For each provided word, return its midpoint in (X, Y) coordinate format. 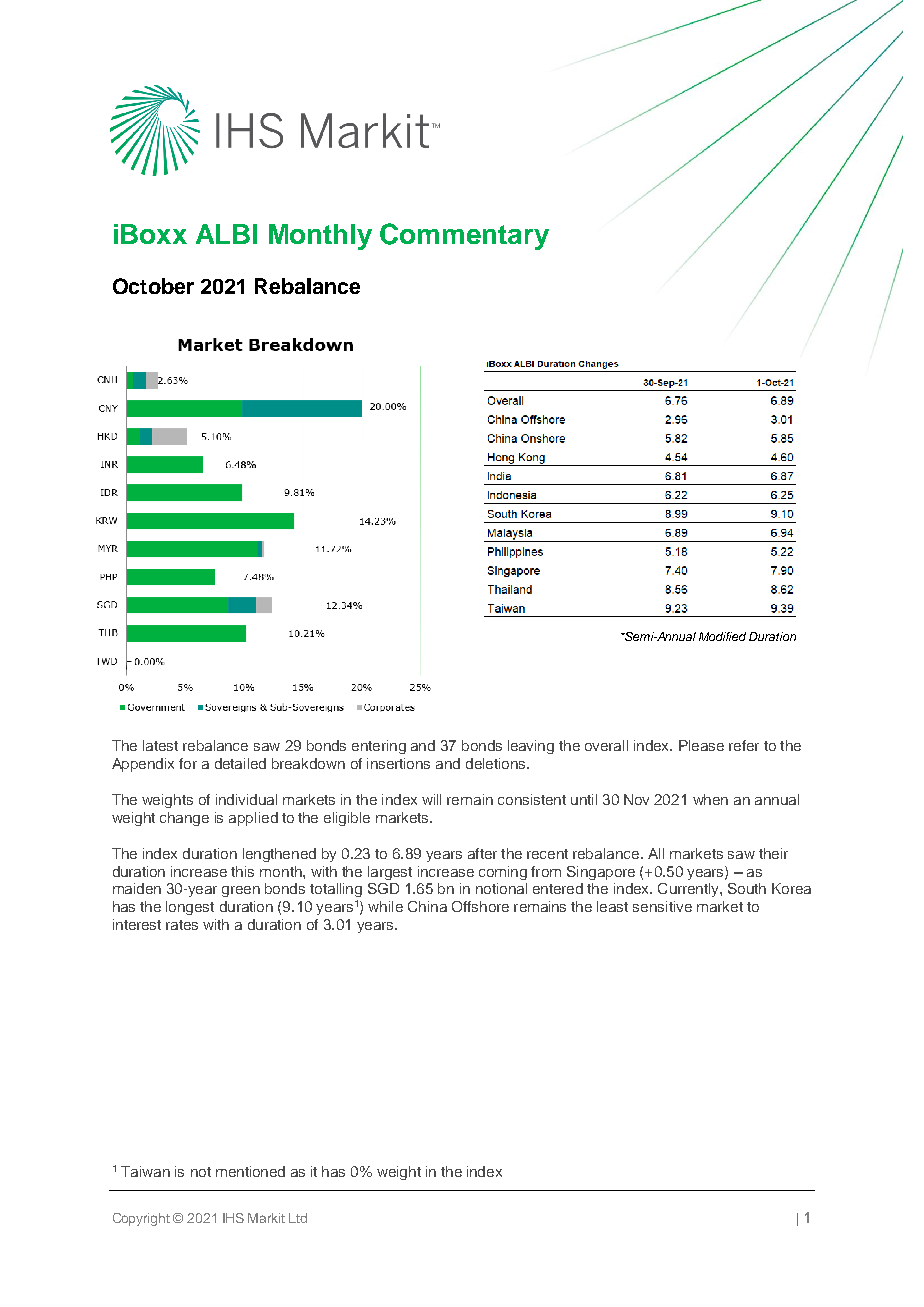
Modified (722, 636)
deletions (497, 763)
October (153, 286)
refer (744, 745)
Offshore (480, 906)
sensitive (662, 906)
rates (182, 925)
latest (160, 745)
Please (701, 745)
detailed (240, 763)
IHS (233, 1218)
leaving (531, 747)
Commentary (464, 236)
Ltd (298, 1218)
